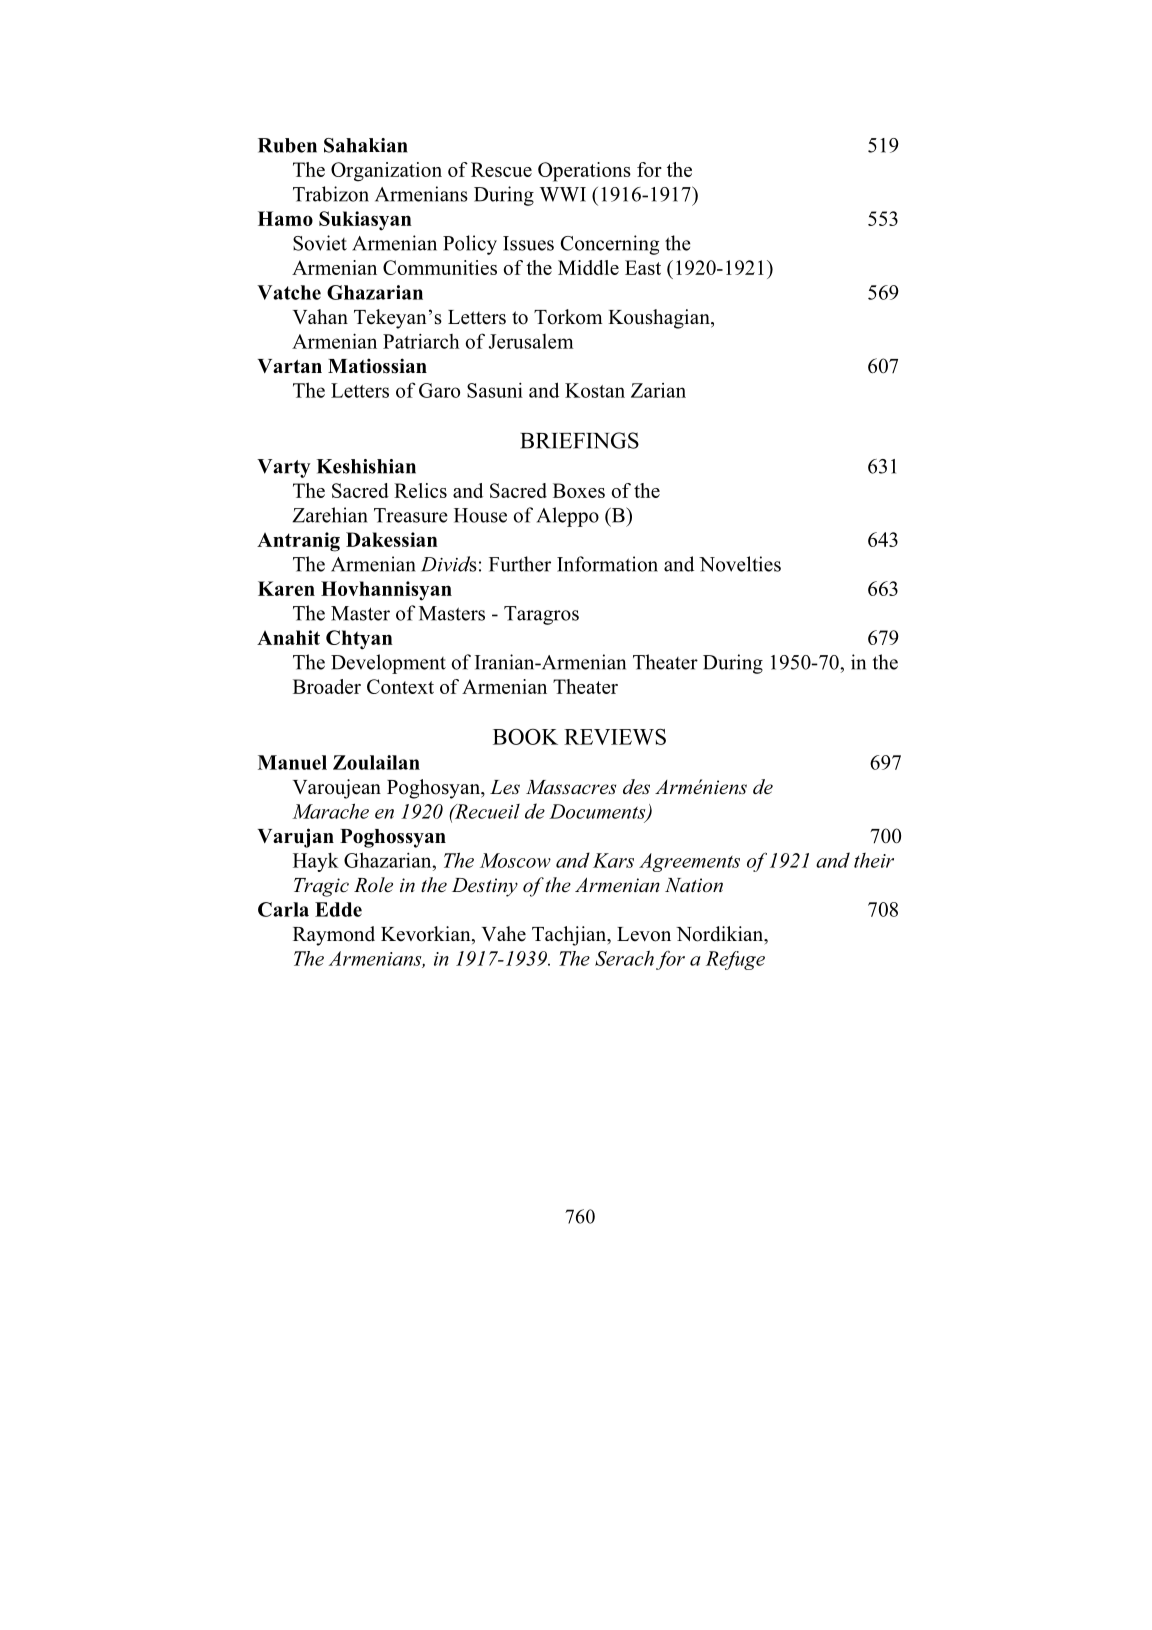 Image resolution: width=1152 pixels, height=1630 pixels. What do you see at coordinates (327, 686) in the document?
I see `Broader` at bounding box center [327, 686].
